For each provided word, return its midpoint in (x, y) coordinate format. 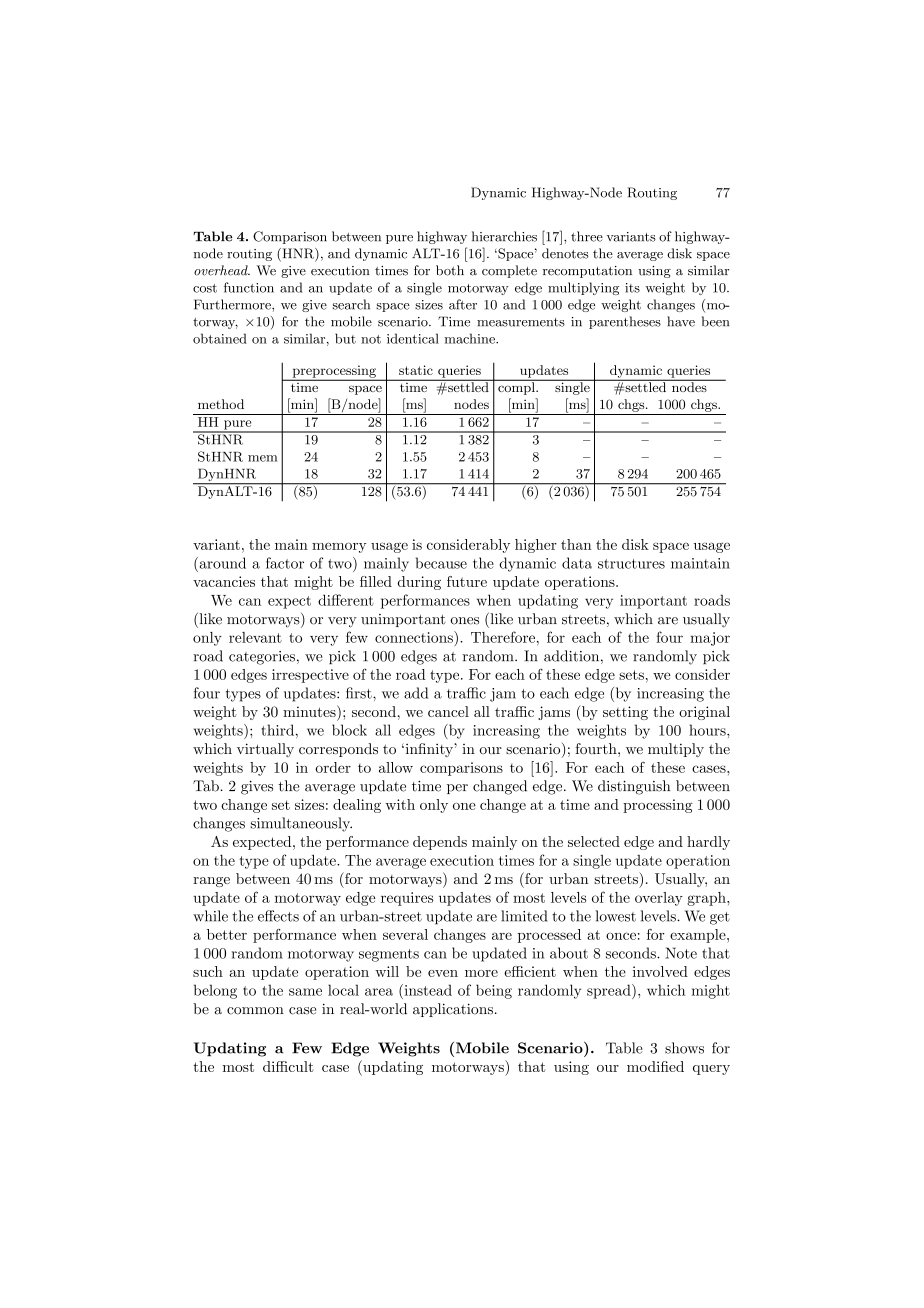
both (450, 270)
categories (262, 658)
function (249, 287)
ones (465, 621)
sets (631, 675)
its (632, 288)
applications (453, 1010)
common (255, 1011)
